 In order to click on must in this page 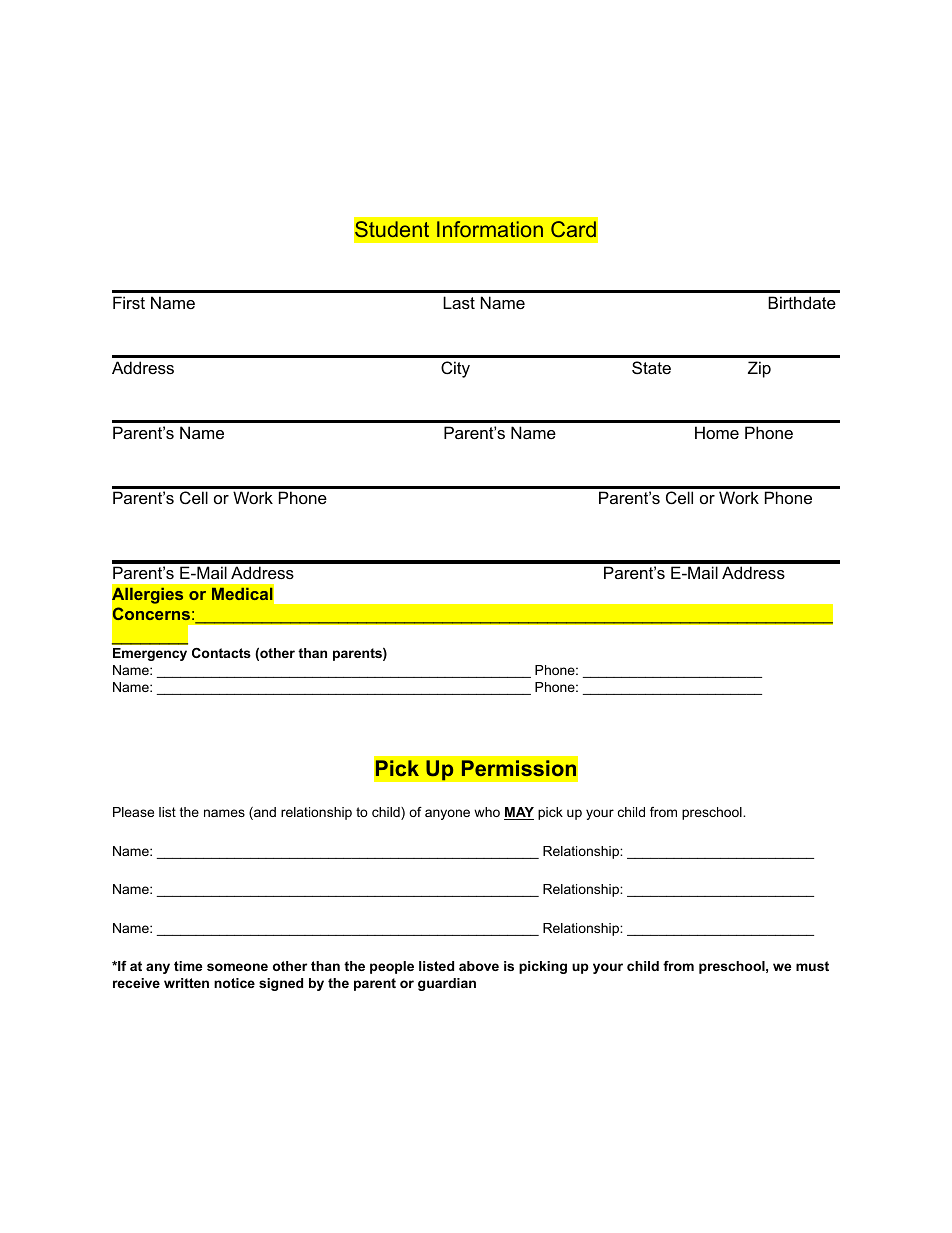, I will do `click(812, 966)`.
